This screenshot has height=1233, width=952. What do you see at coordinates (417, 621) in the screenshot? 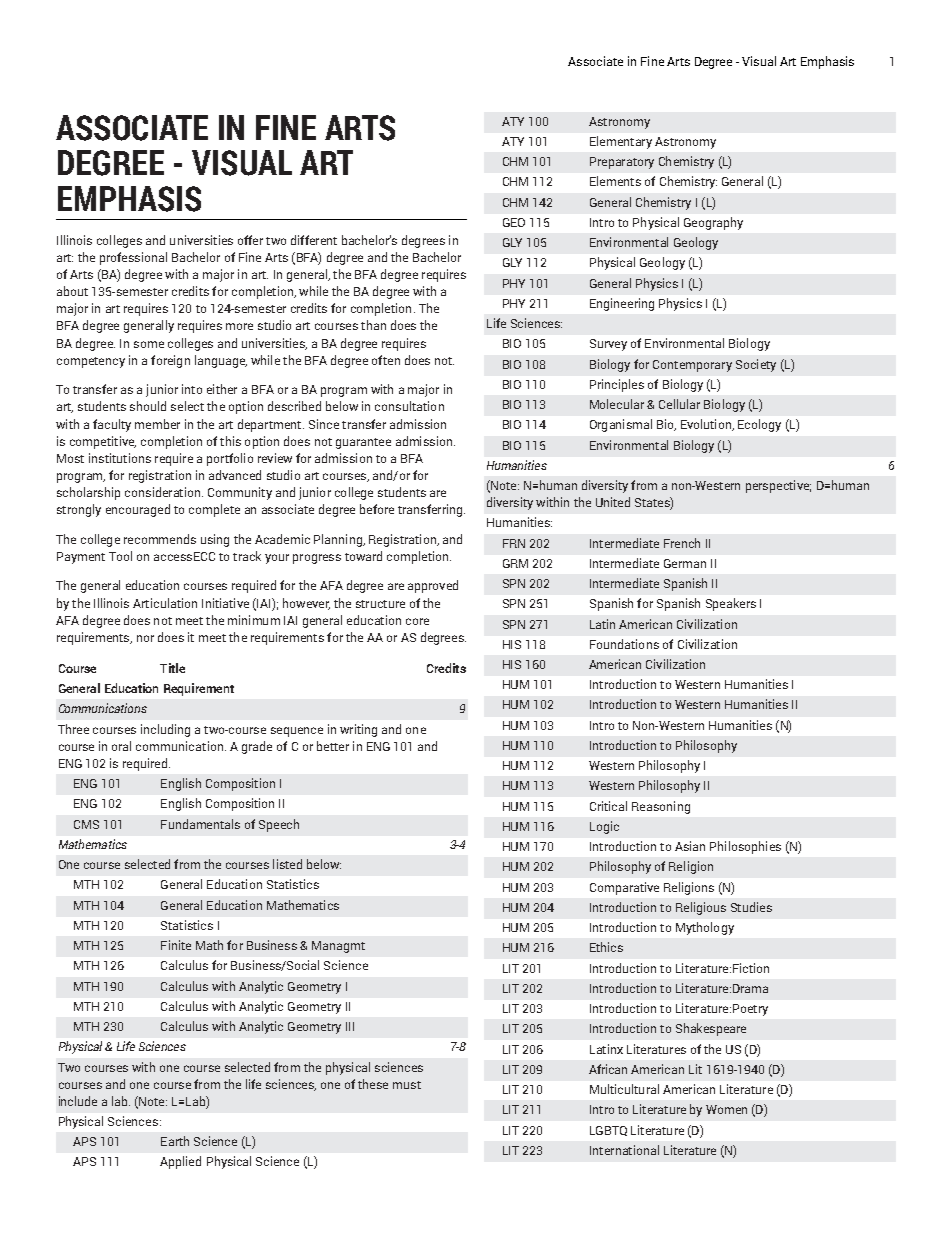
I see `core` at bounding box center [417, 621].
